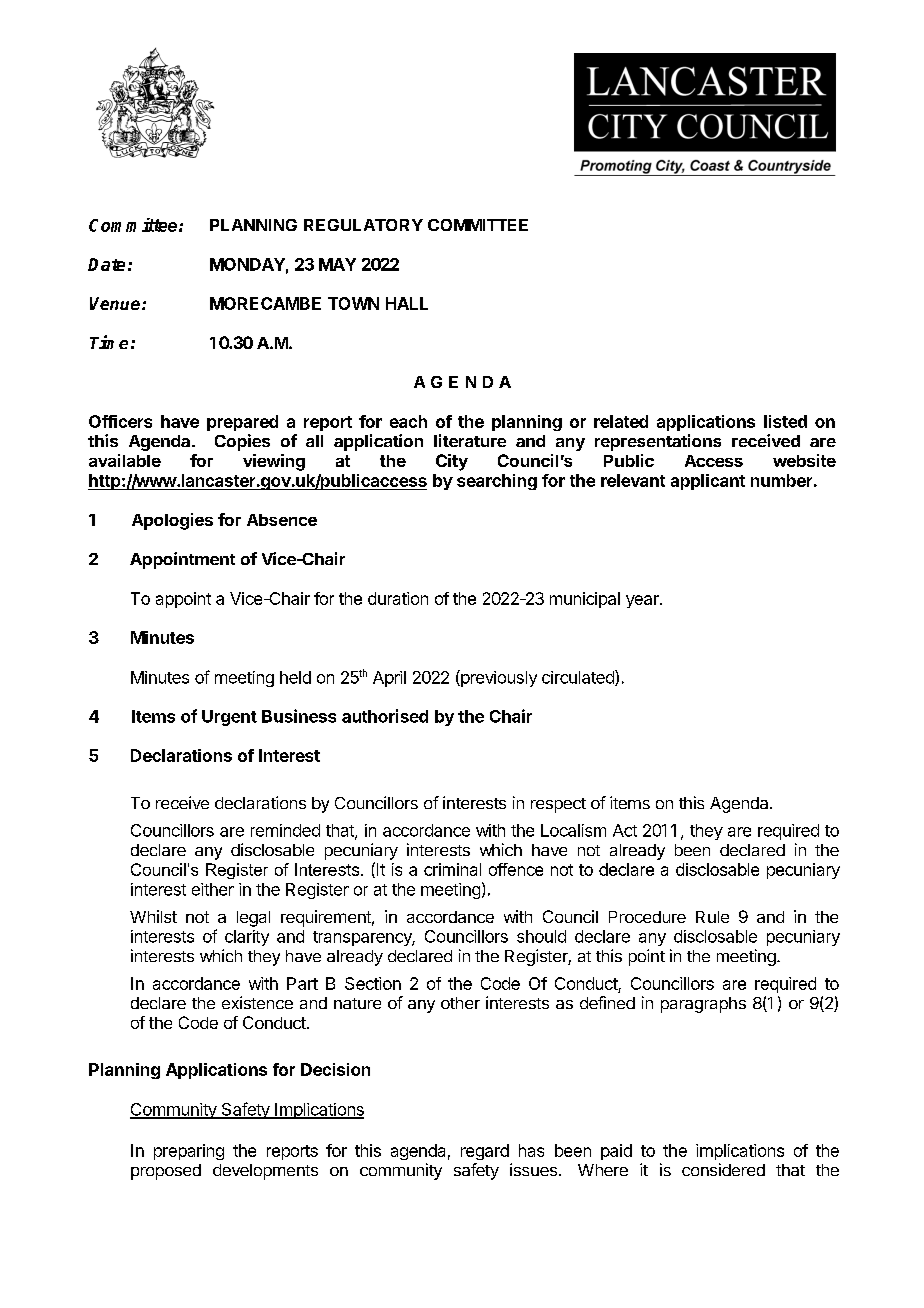 This screenshot has height=1308, width=924. I want to click on available, so click(125, 460).
